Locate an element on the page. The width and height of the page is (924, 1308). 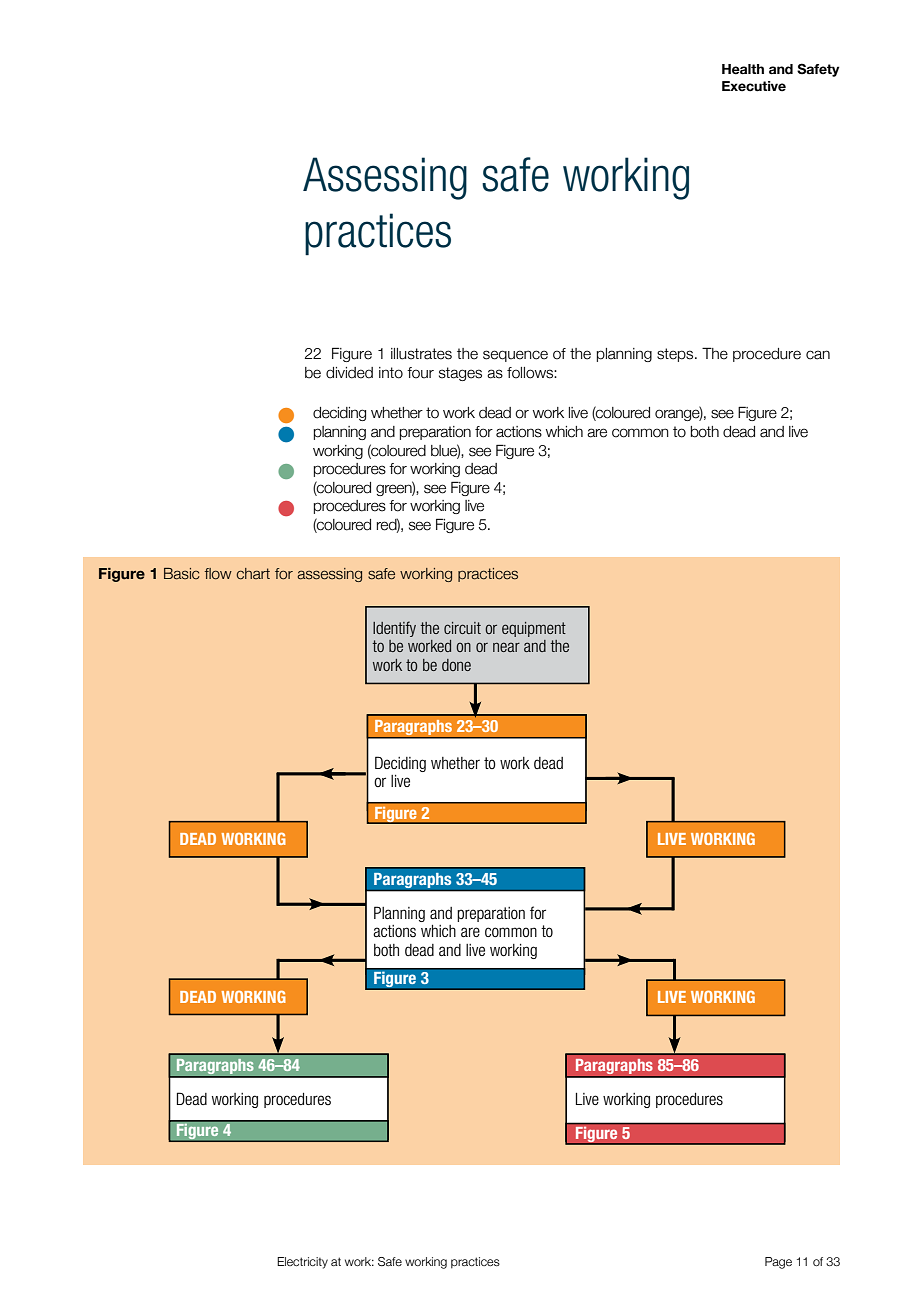
Identify is located at coordinates (394, 629).
